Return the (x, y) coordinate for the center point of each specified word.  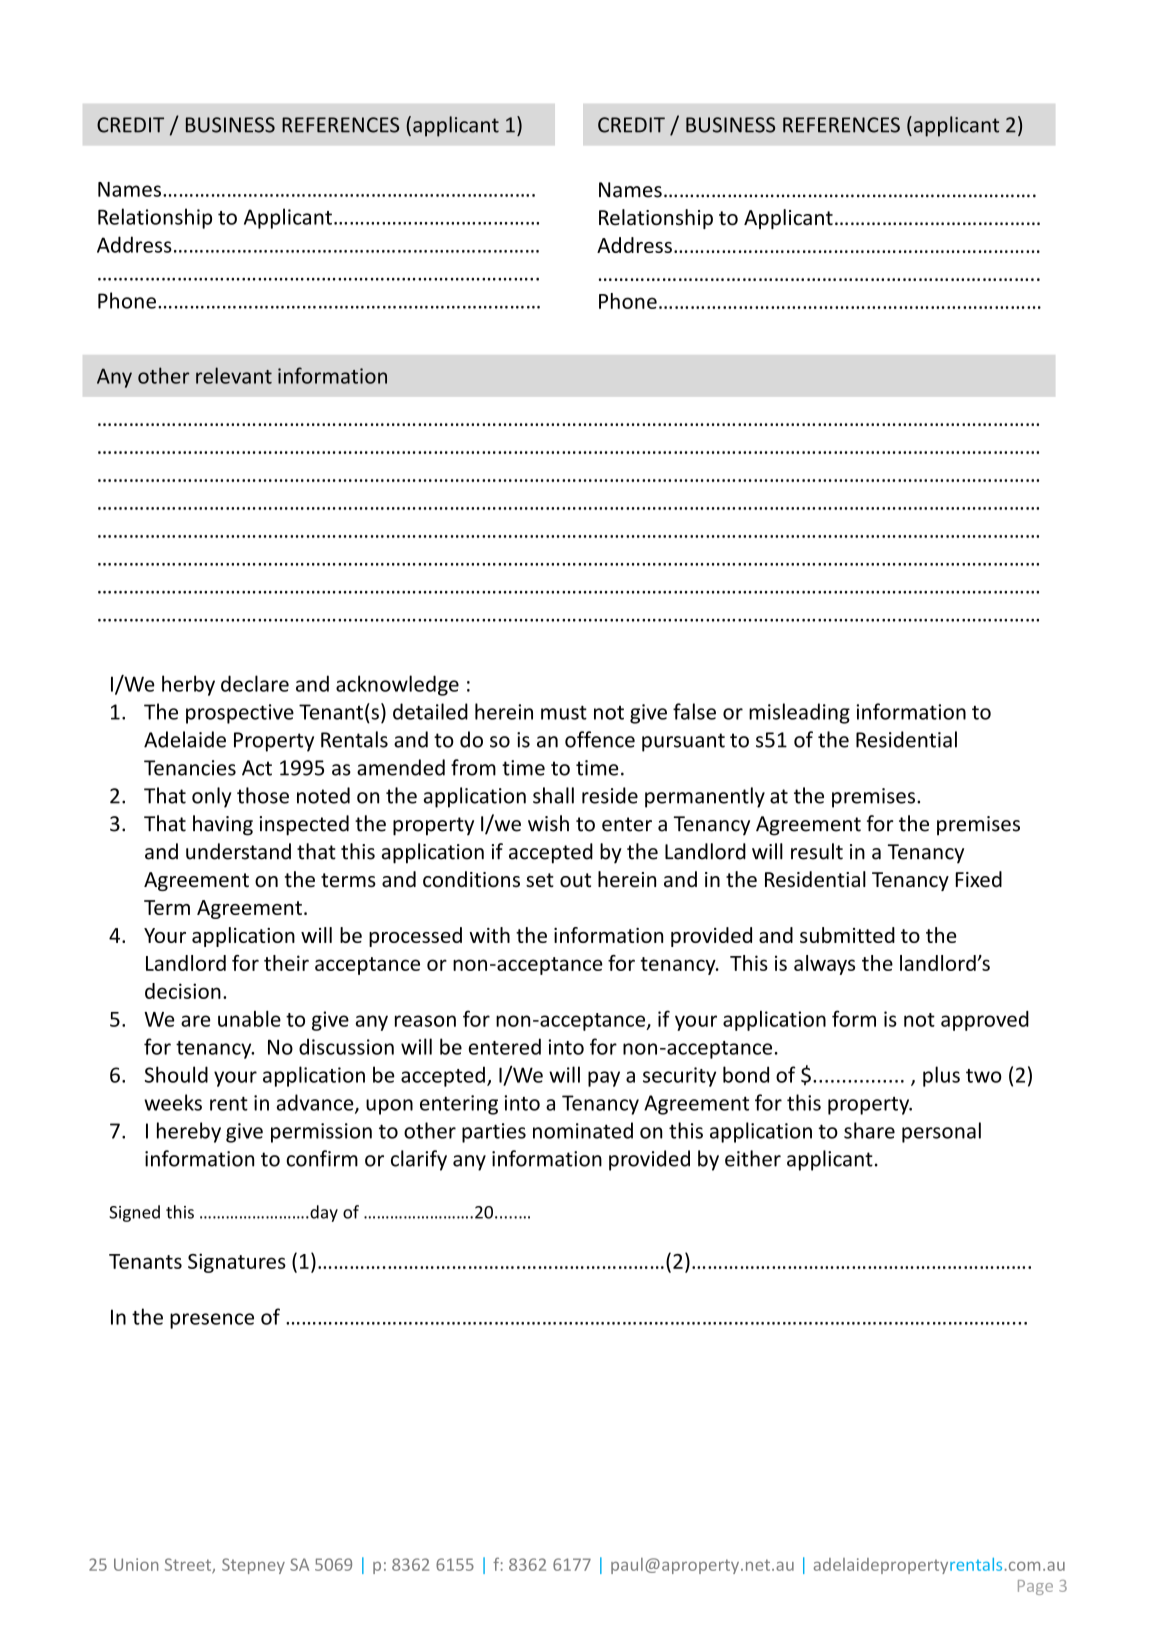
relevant (234, 375)
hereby (189, 1132)
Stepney (253, 1566)
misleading (799, 713)
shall (553, 795)
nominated (583, 1130)
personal (941, 1132)
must (564, 712)
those (263, 795)
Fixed (979, 879)
